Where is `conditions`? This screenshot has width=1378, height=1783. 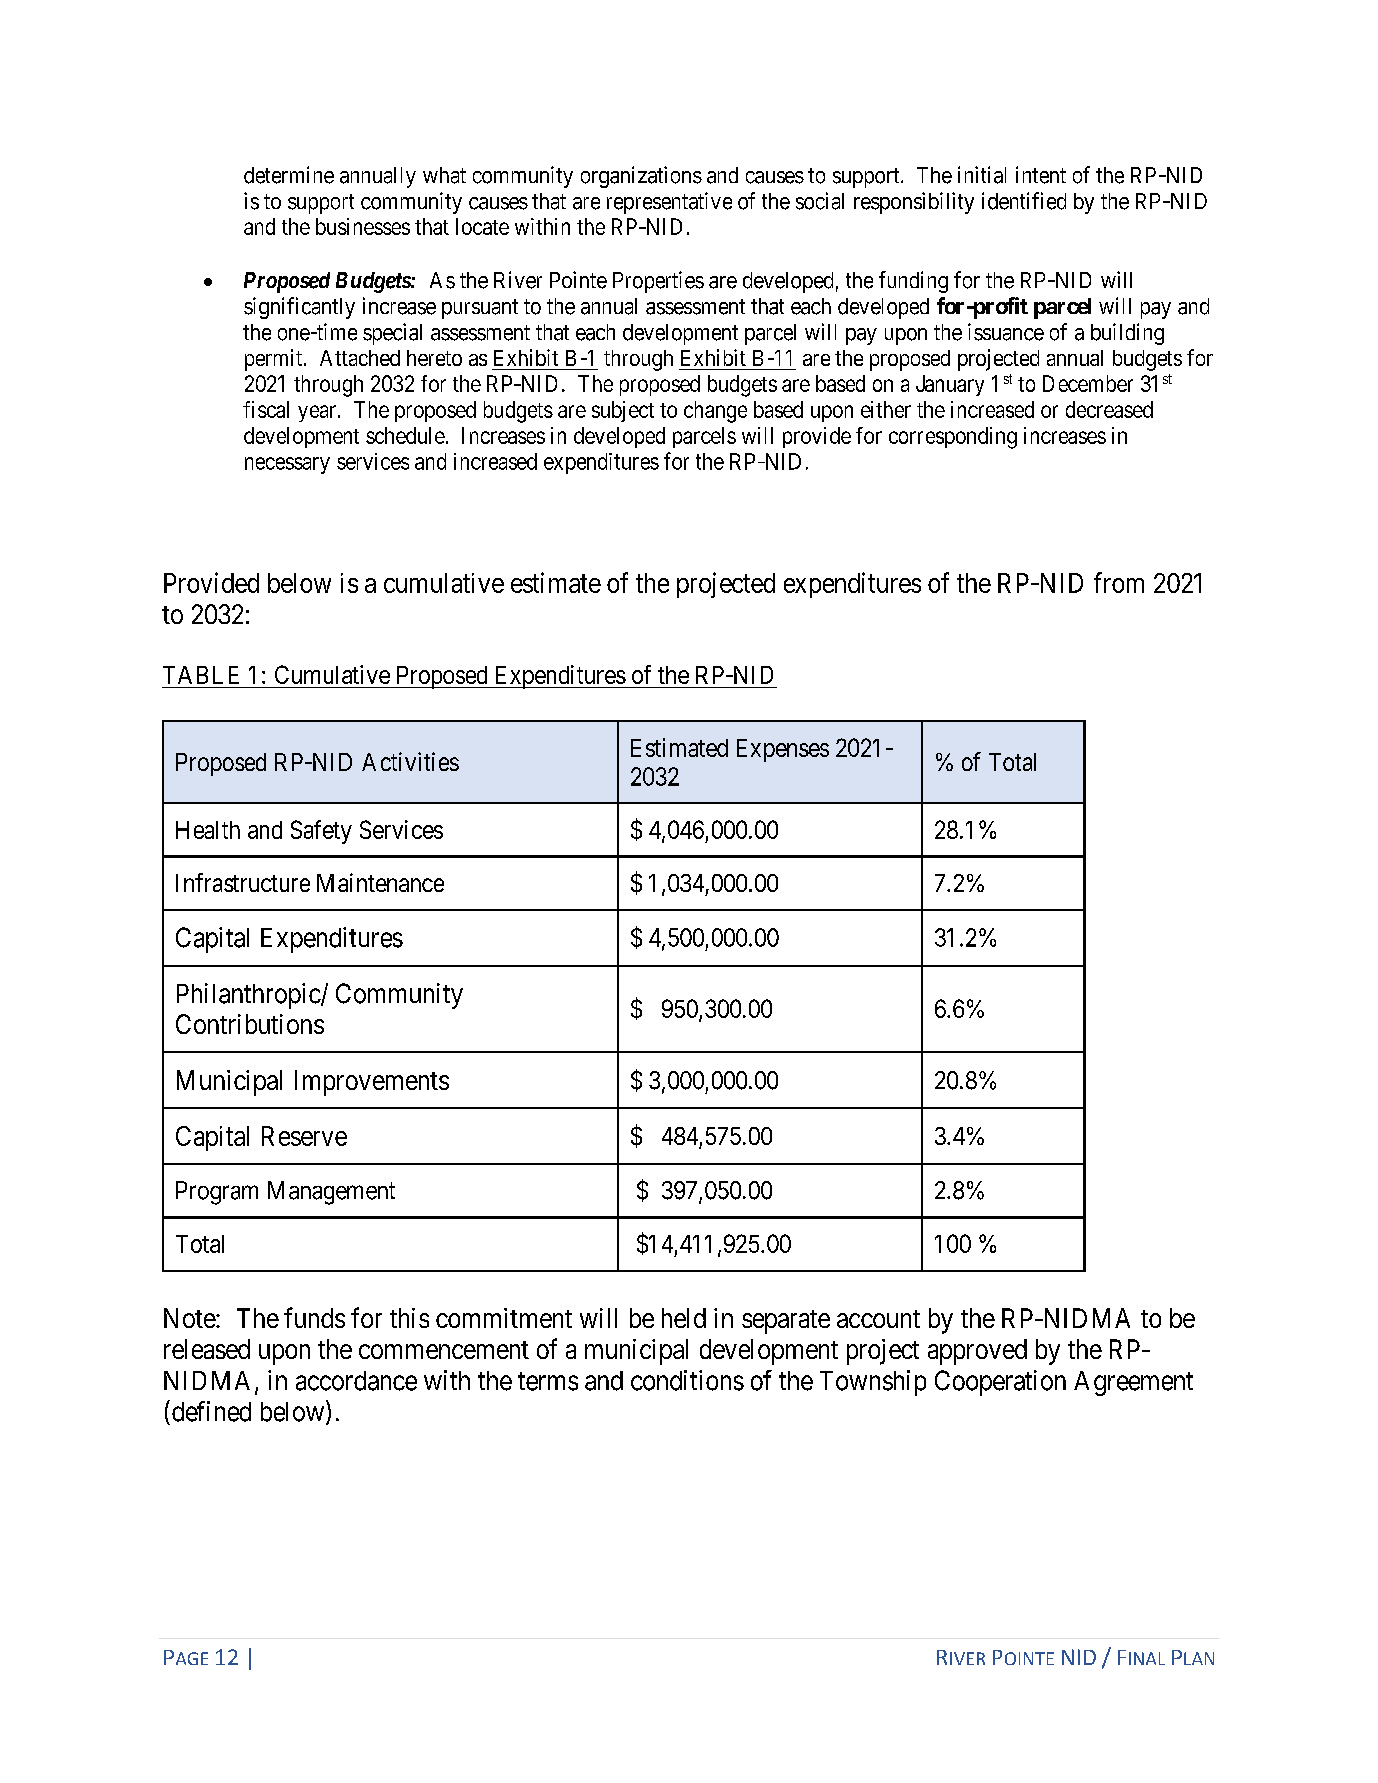
conditions is located at coordinates (687, 1380).
